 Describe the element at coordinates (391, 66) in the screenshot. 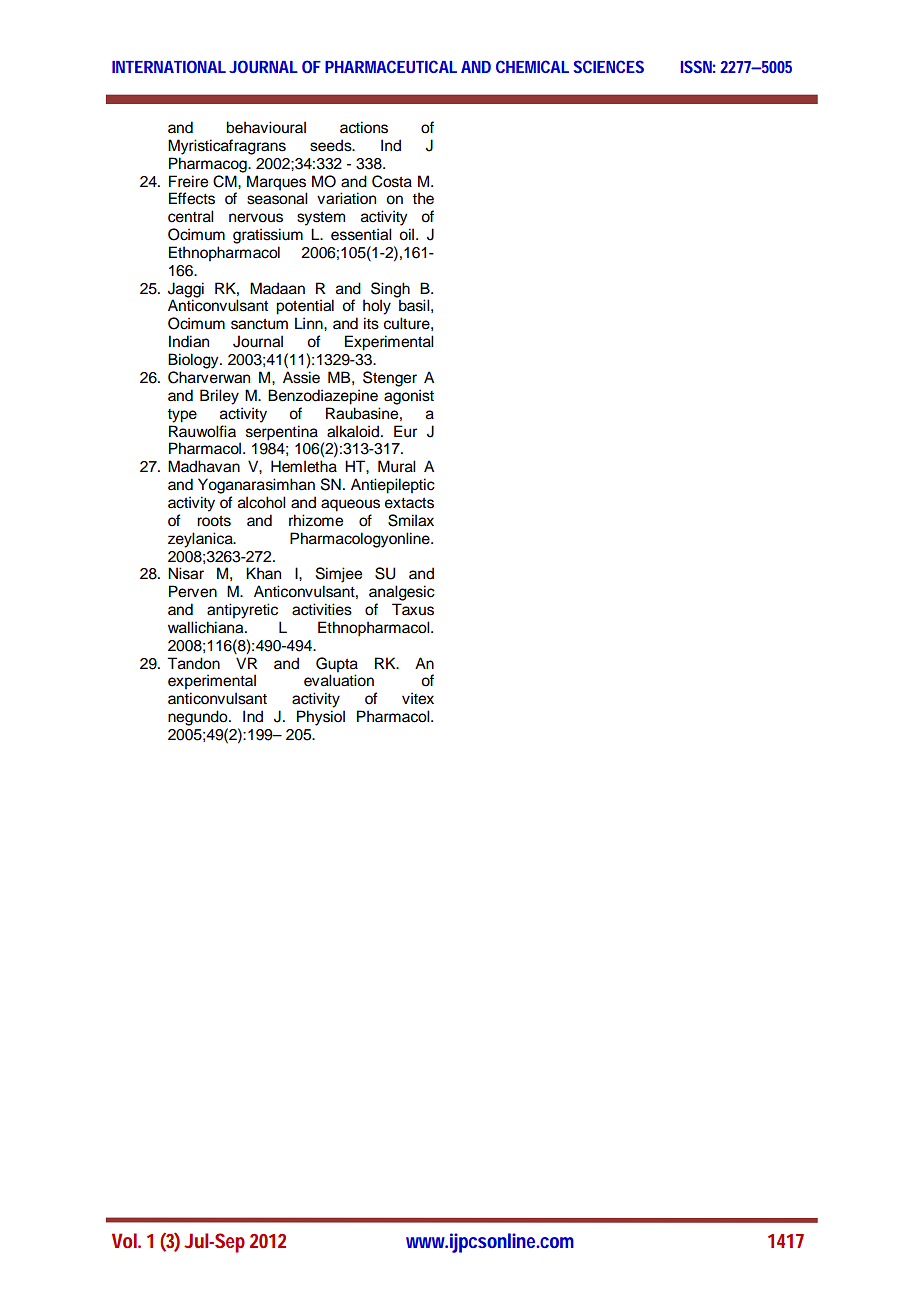

I see `PHARMACEUTICAL` at that location.
